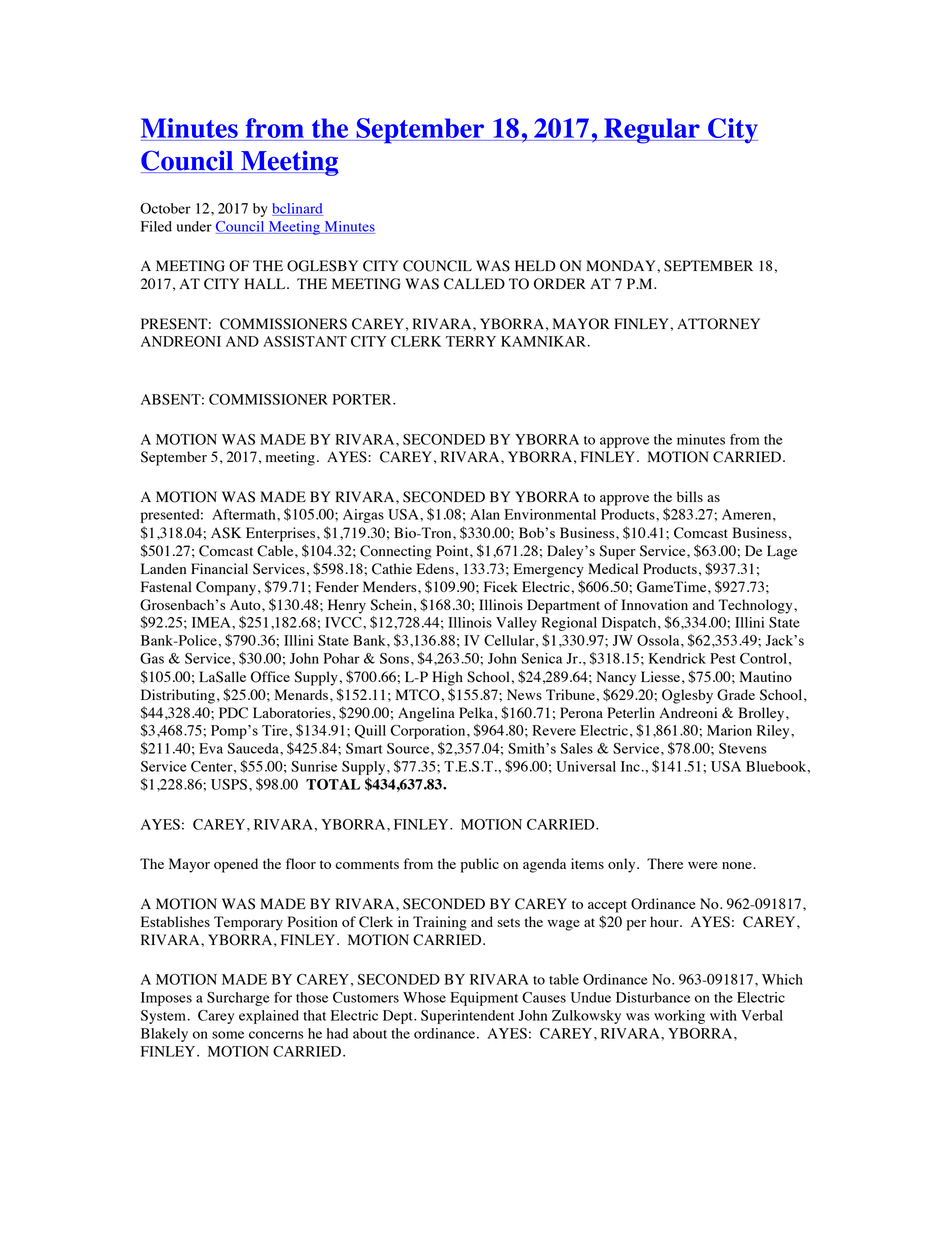  I want to click on PDC, so click(233, 713).
